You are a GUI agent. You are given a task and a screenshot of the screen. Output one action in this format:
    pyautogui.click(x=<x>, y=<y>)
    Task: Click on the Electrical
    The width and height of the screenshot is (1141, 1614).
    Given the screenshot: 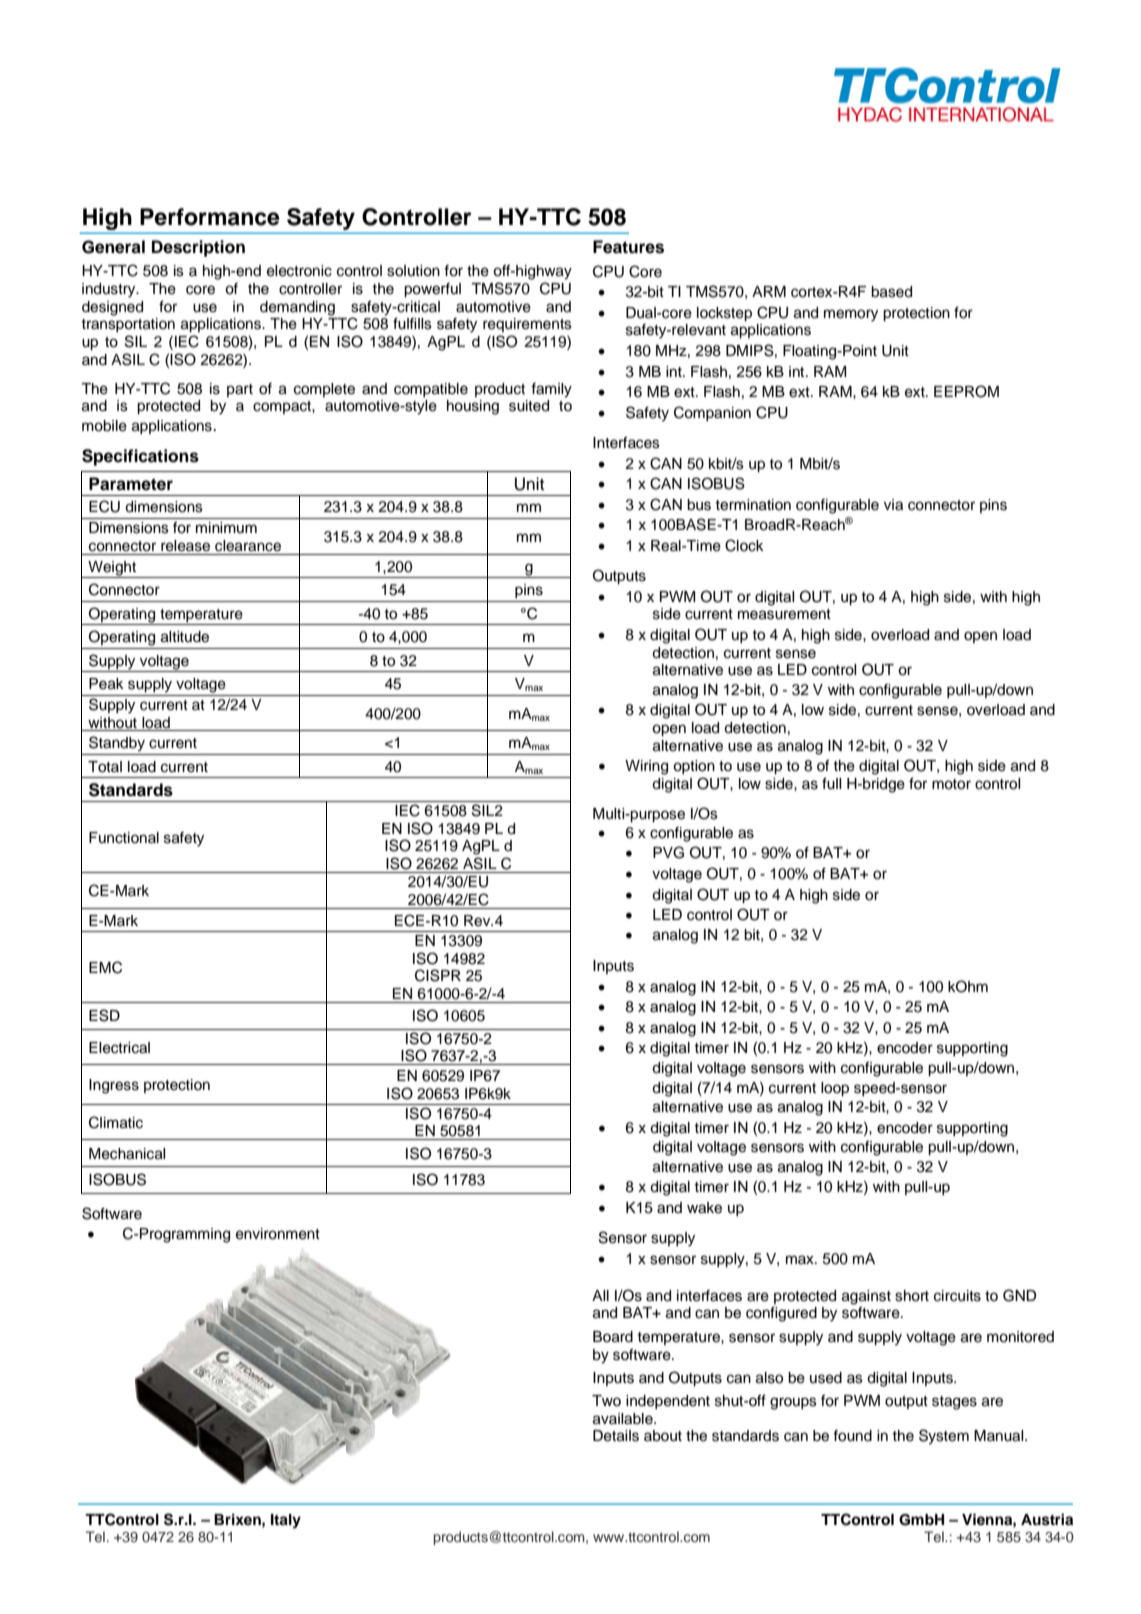 What is the action you would take?
    pyautogui.click(x=119, y=1048)
